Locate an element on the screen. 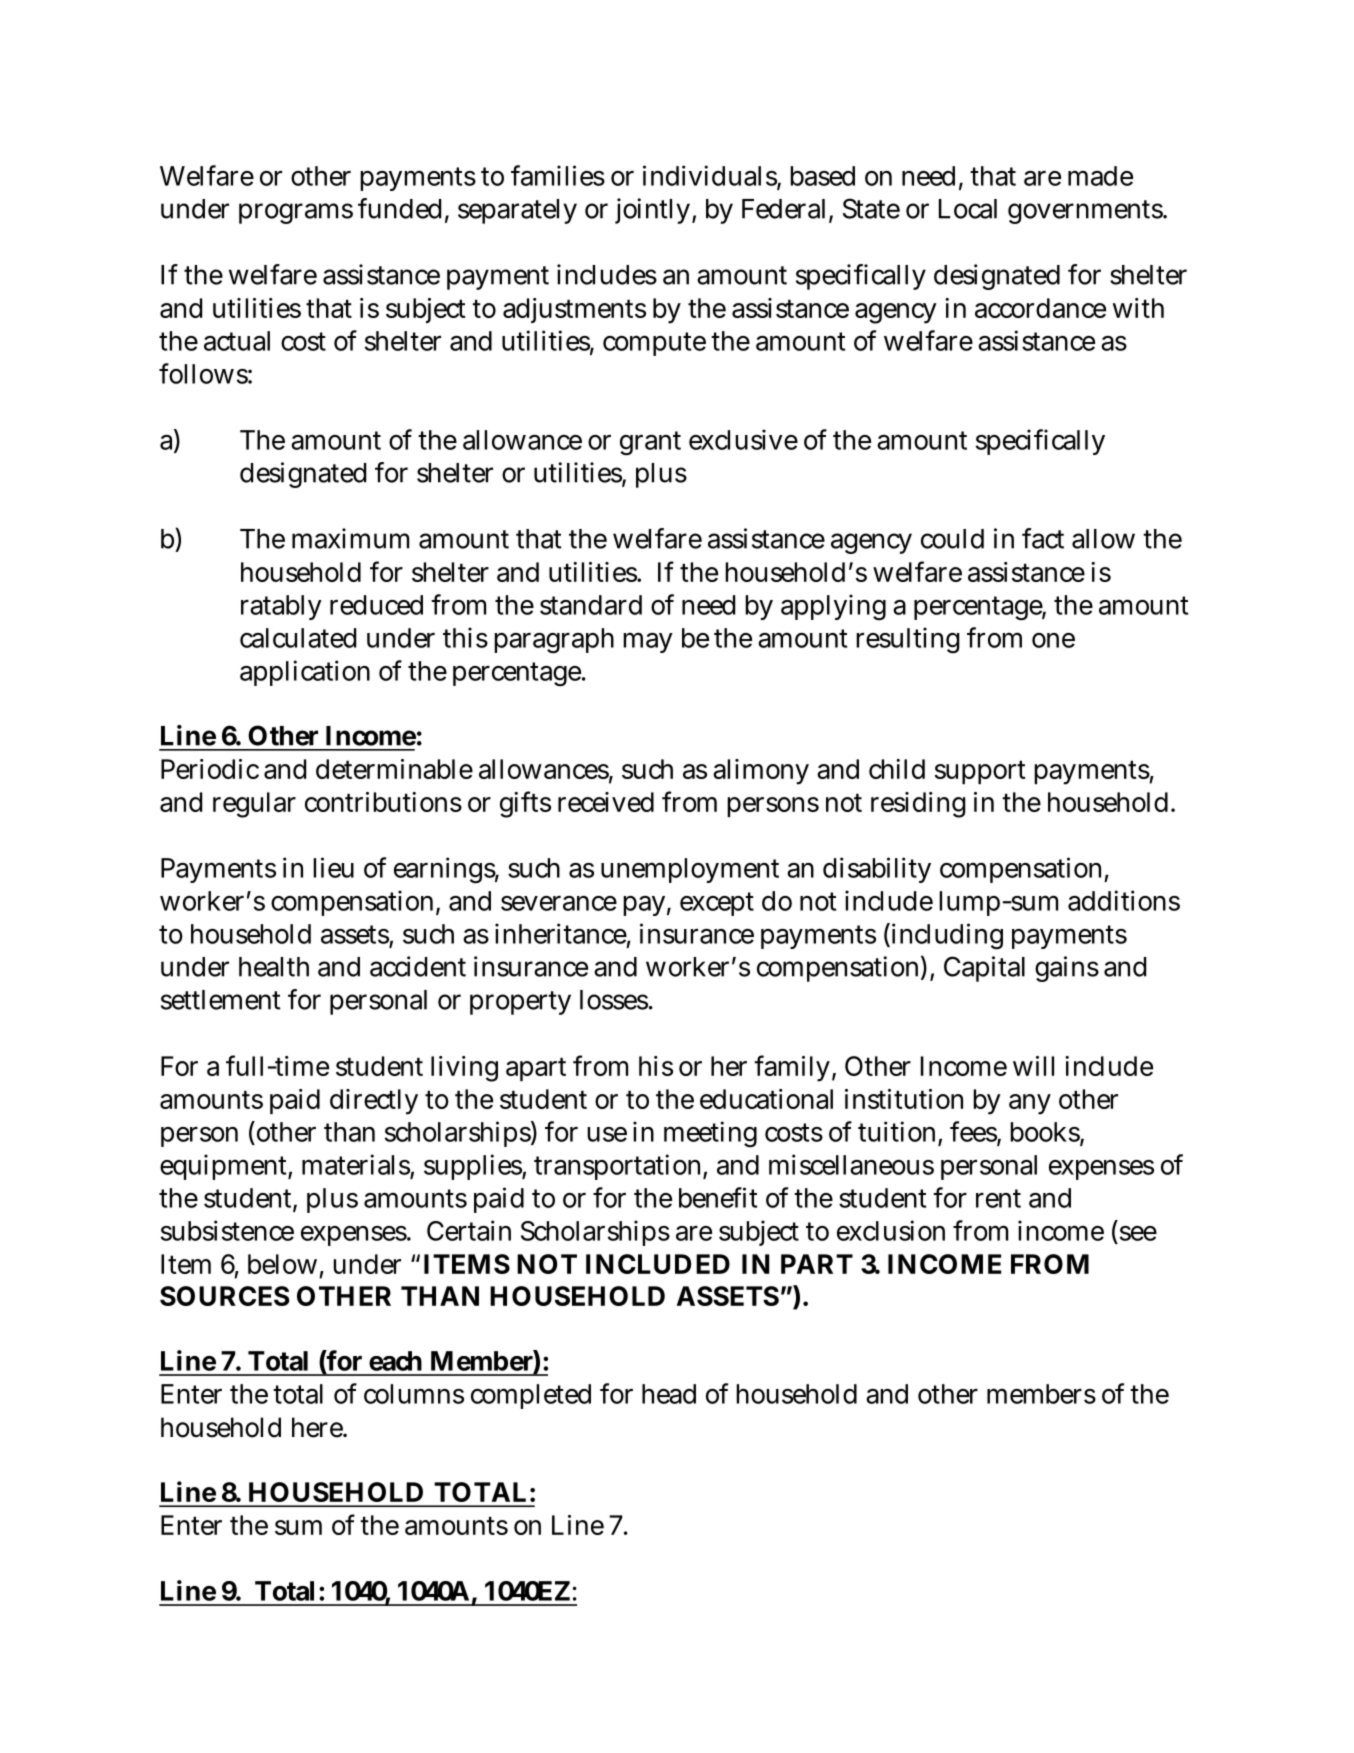 The width and height of the screenshot is (1354, 1753). here is located at coordinates (319, 1427).
